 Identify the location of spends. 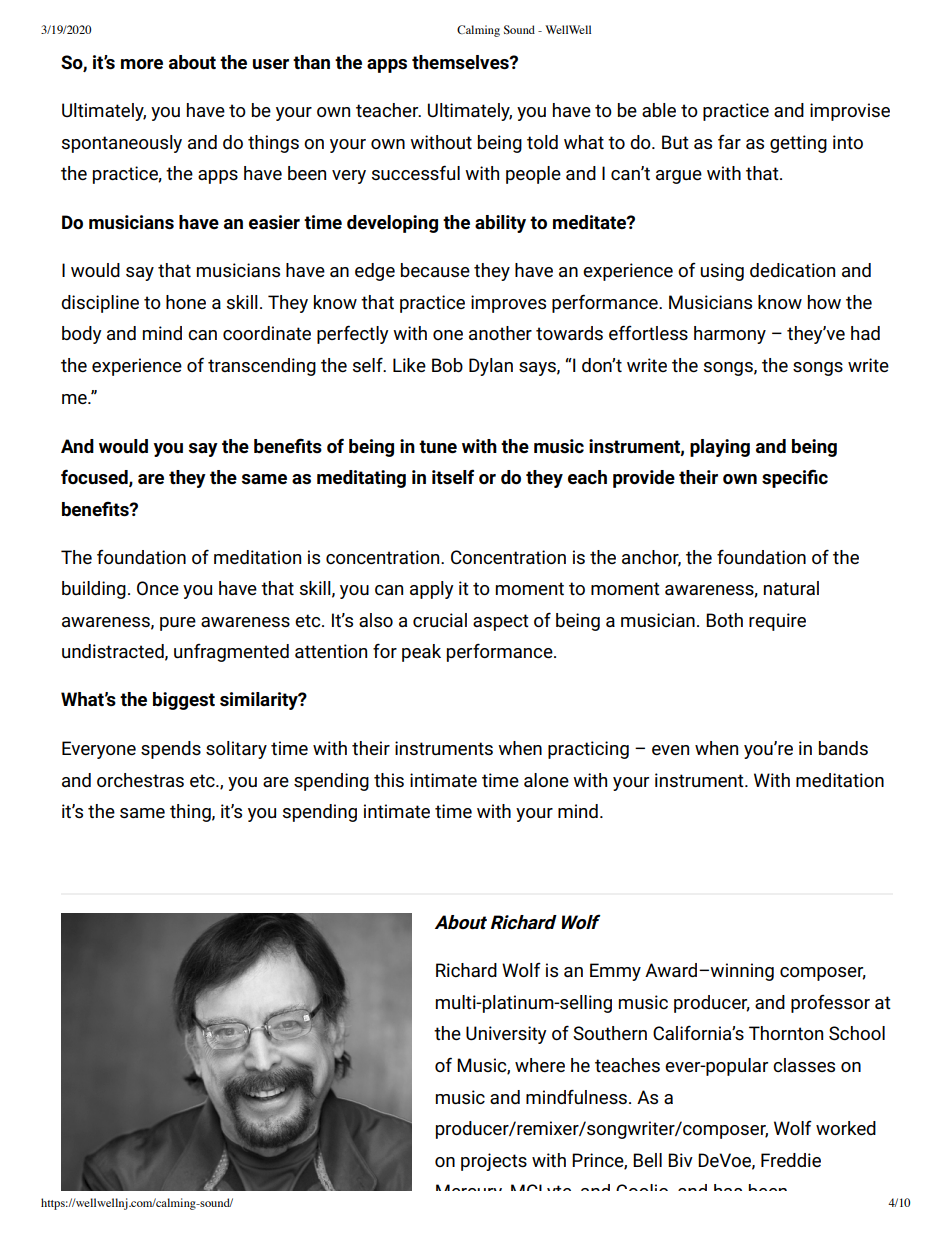
(171, 750).
